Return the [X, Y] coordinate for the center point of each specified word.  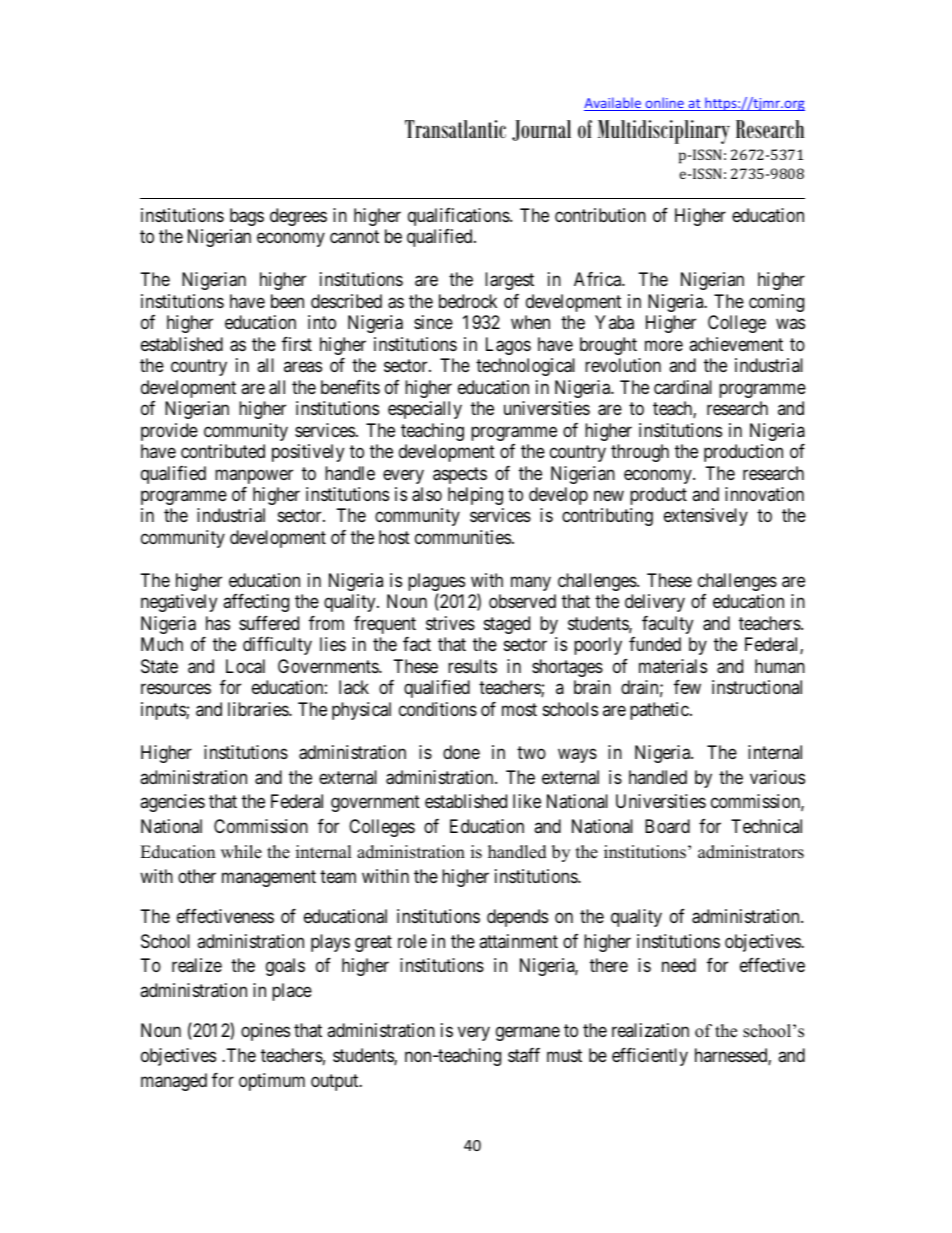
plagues [436, 583]
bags [247, 217]
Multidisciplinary [664, 132]
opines [265, 1032]
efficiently [650, 1057]
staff [524, 1055]
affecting [256, 603]
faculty [667, 625]
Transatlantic [455, 129]
